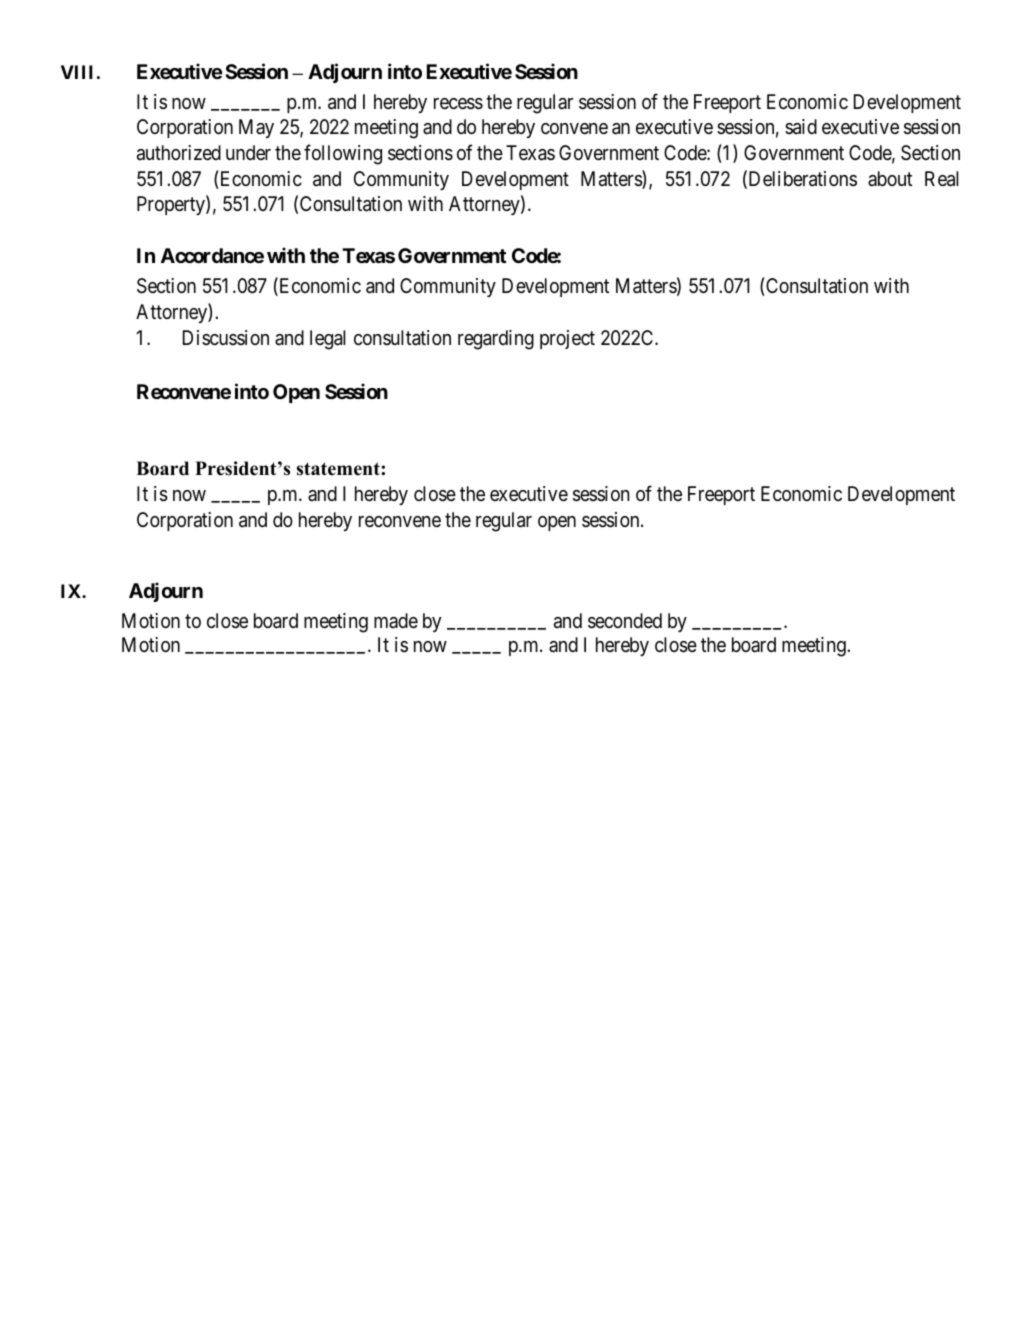 Image resolution: width=1028 pixels, height=1330 pixels. Describe the element at coordinates (496, 340) in the screenshot. I see `regarding` at that location.
